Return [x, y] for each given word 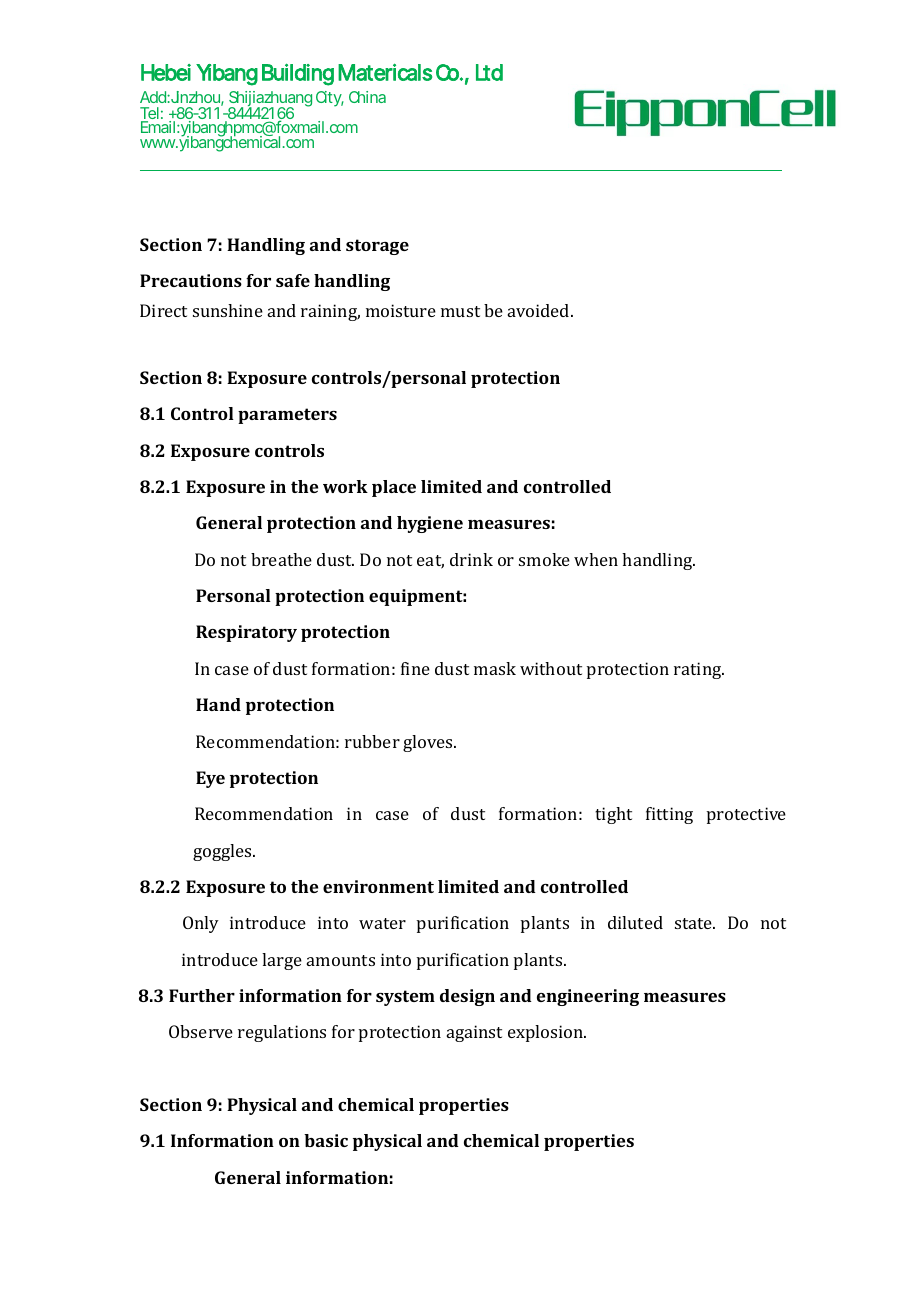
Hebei [166, 72]
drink [471, 559]
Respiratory [246, 633]
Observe [201, 1031]
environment [378, 886]
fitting [669, 815]
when [596, 559]
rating [699, 670]
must [460, 311]
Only [201, 924]
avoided [540, 310]
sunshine [228, 310]
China [367, 97]
